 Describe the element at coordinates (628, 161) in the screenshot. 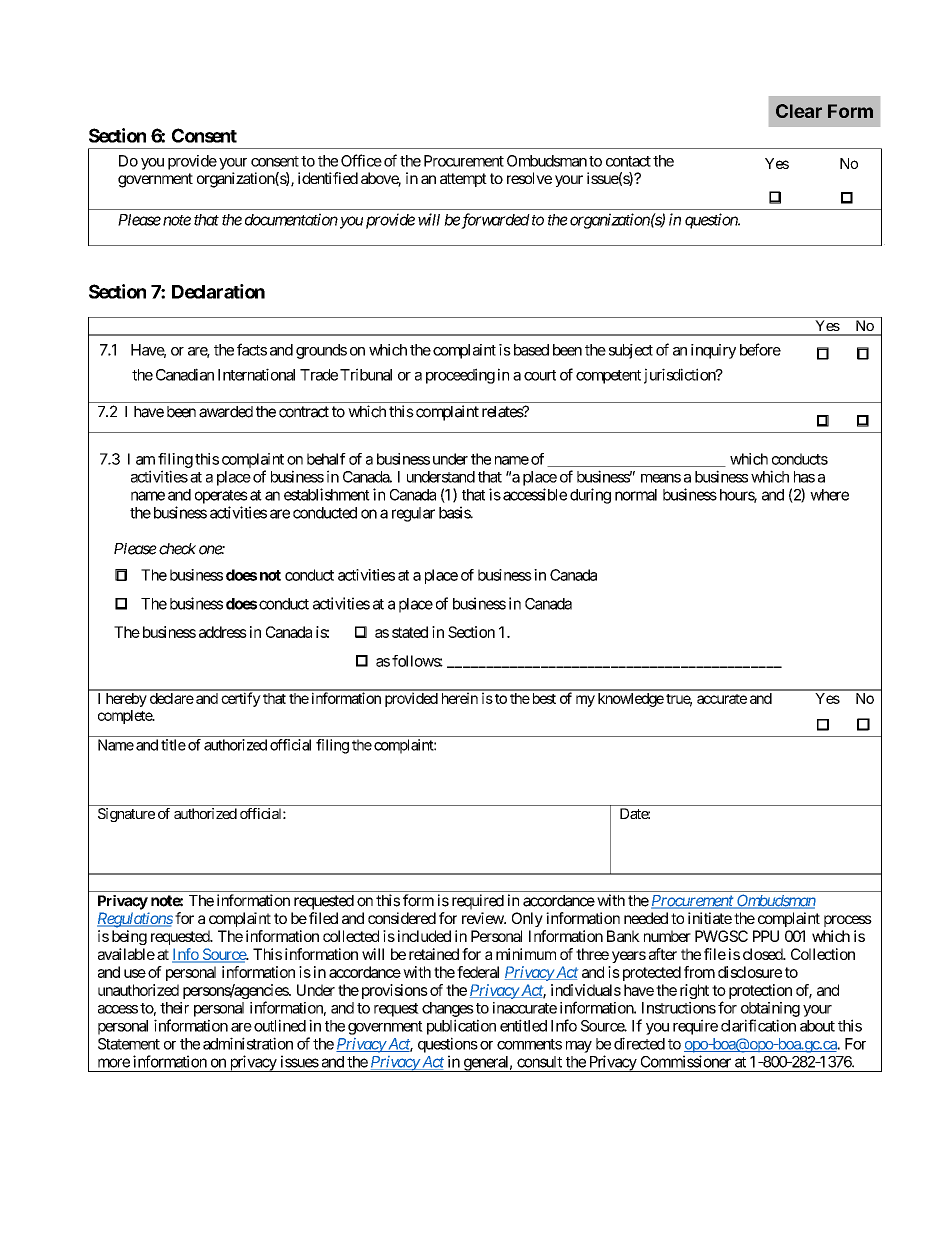

I see `contact` at that location.
